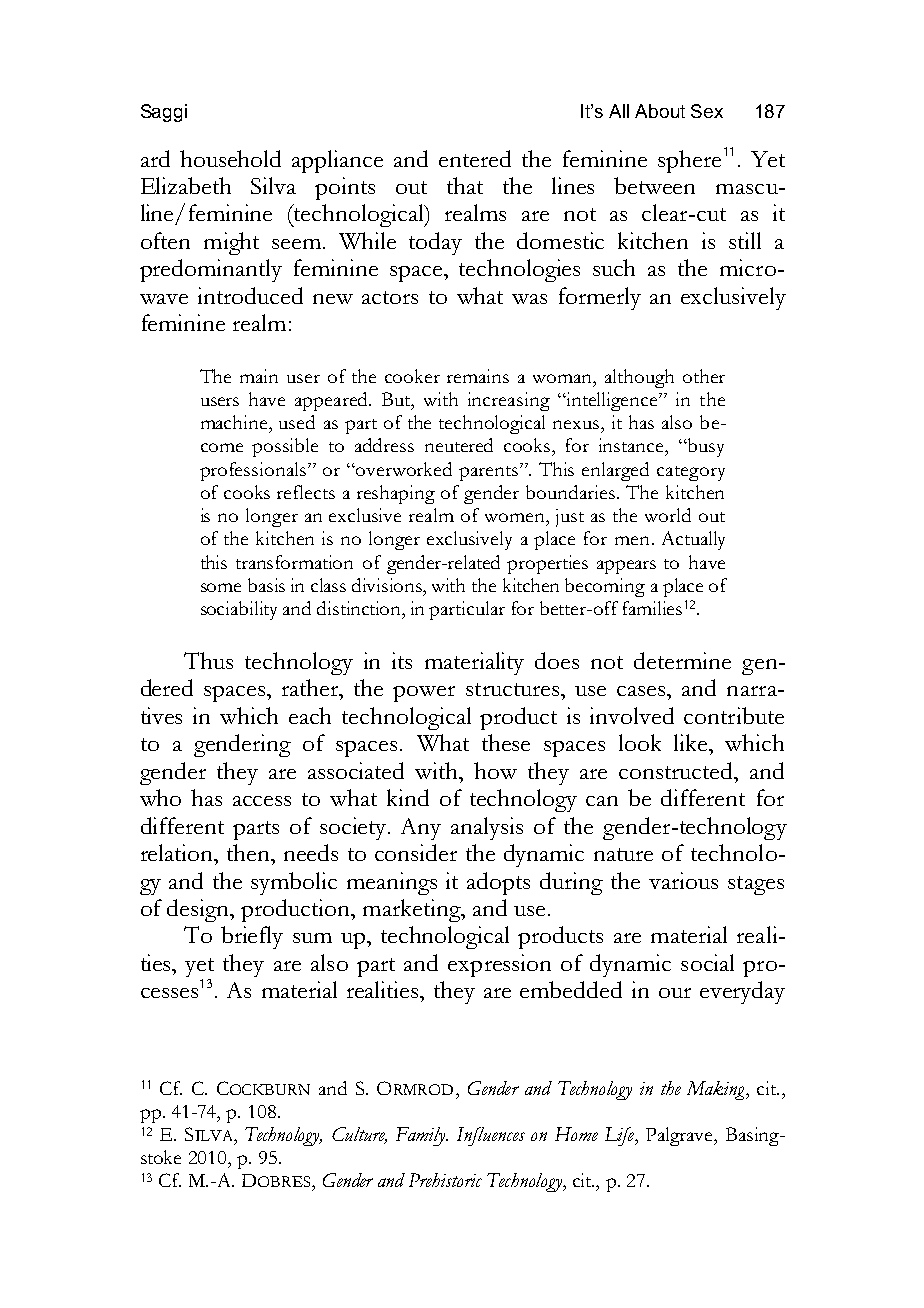  I want to click on power, so click(424, 694).
